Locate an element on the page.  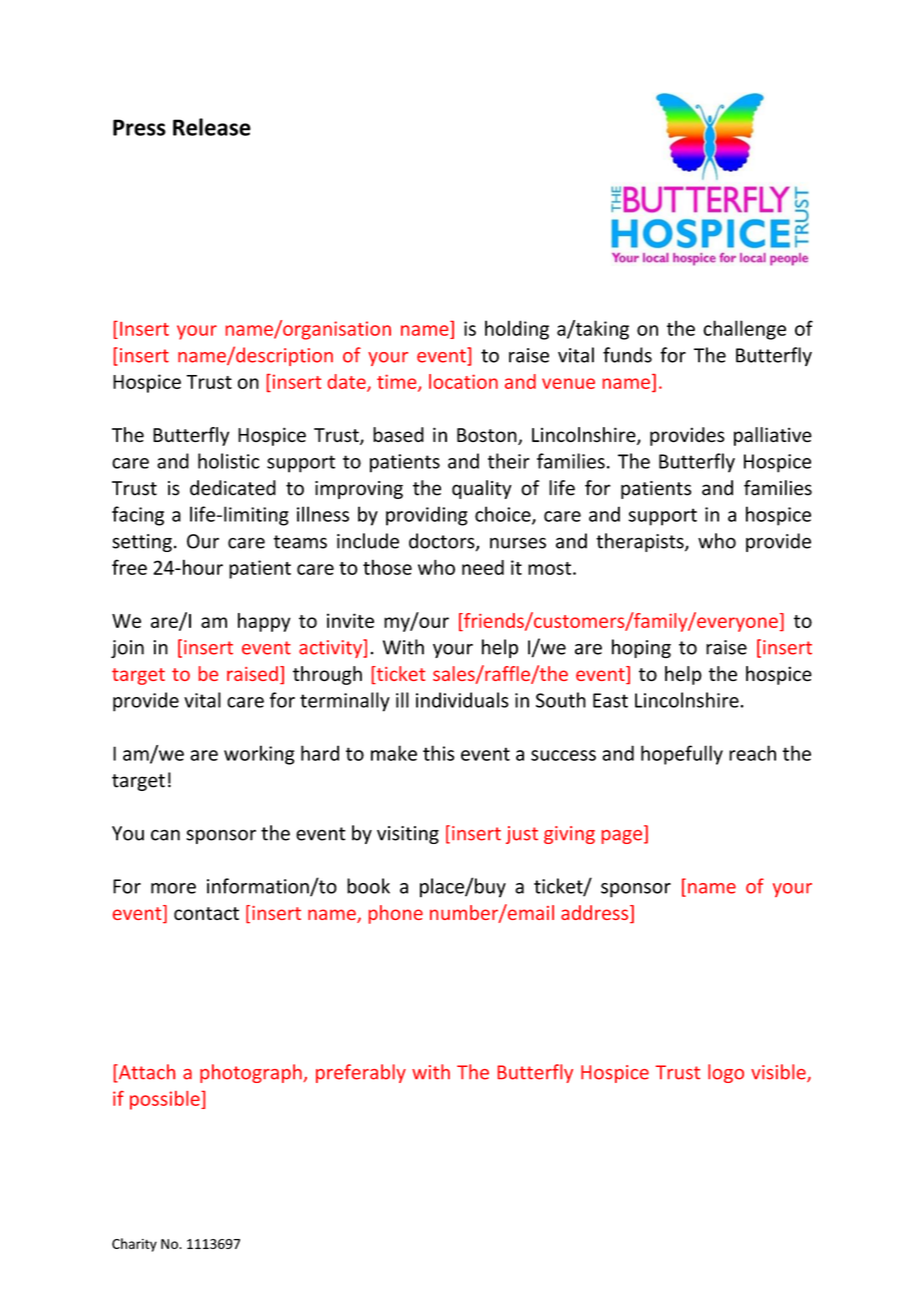
address is located at coordinates (596, 914).
